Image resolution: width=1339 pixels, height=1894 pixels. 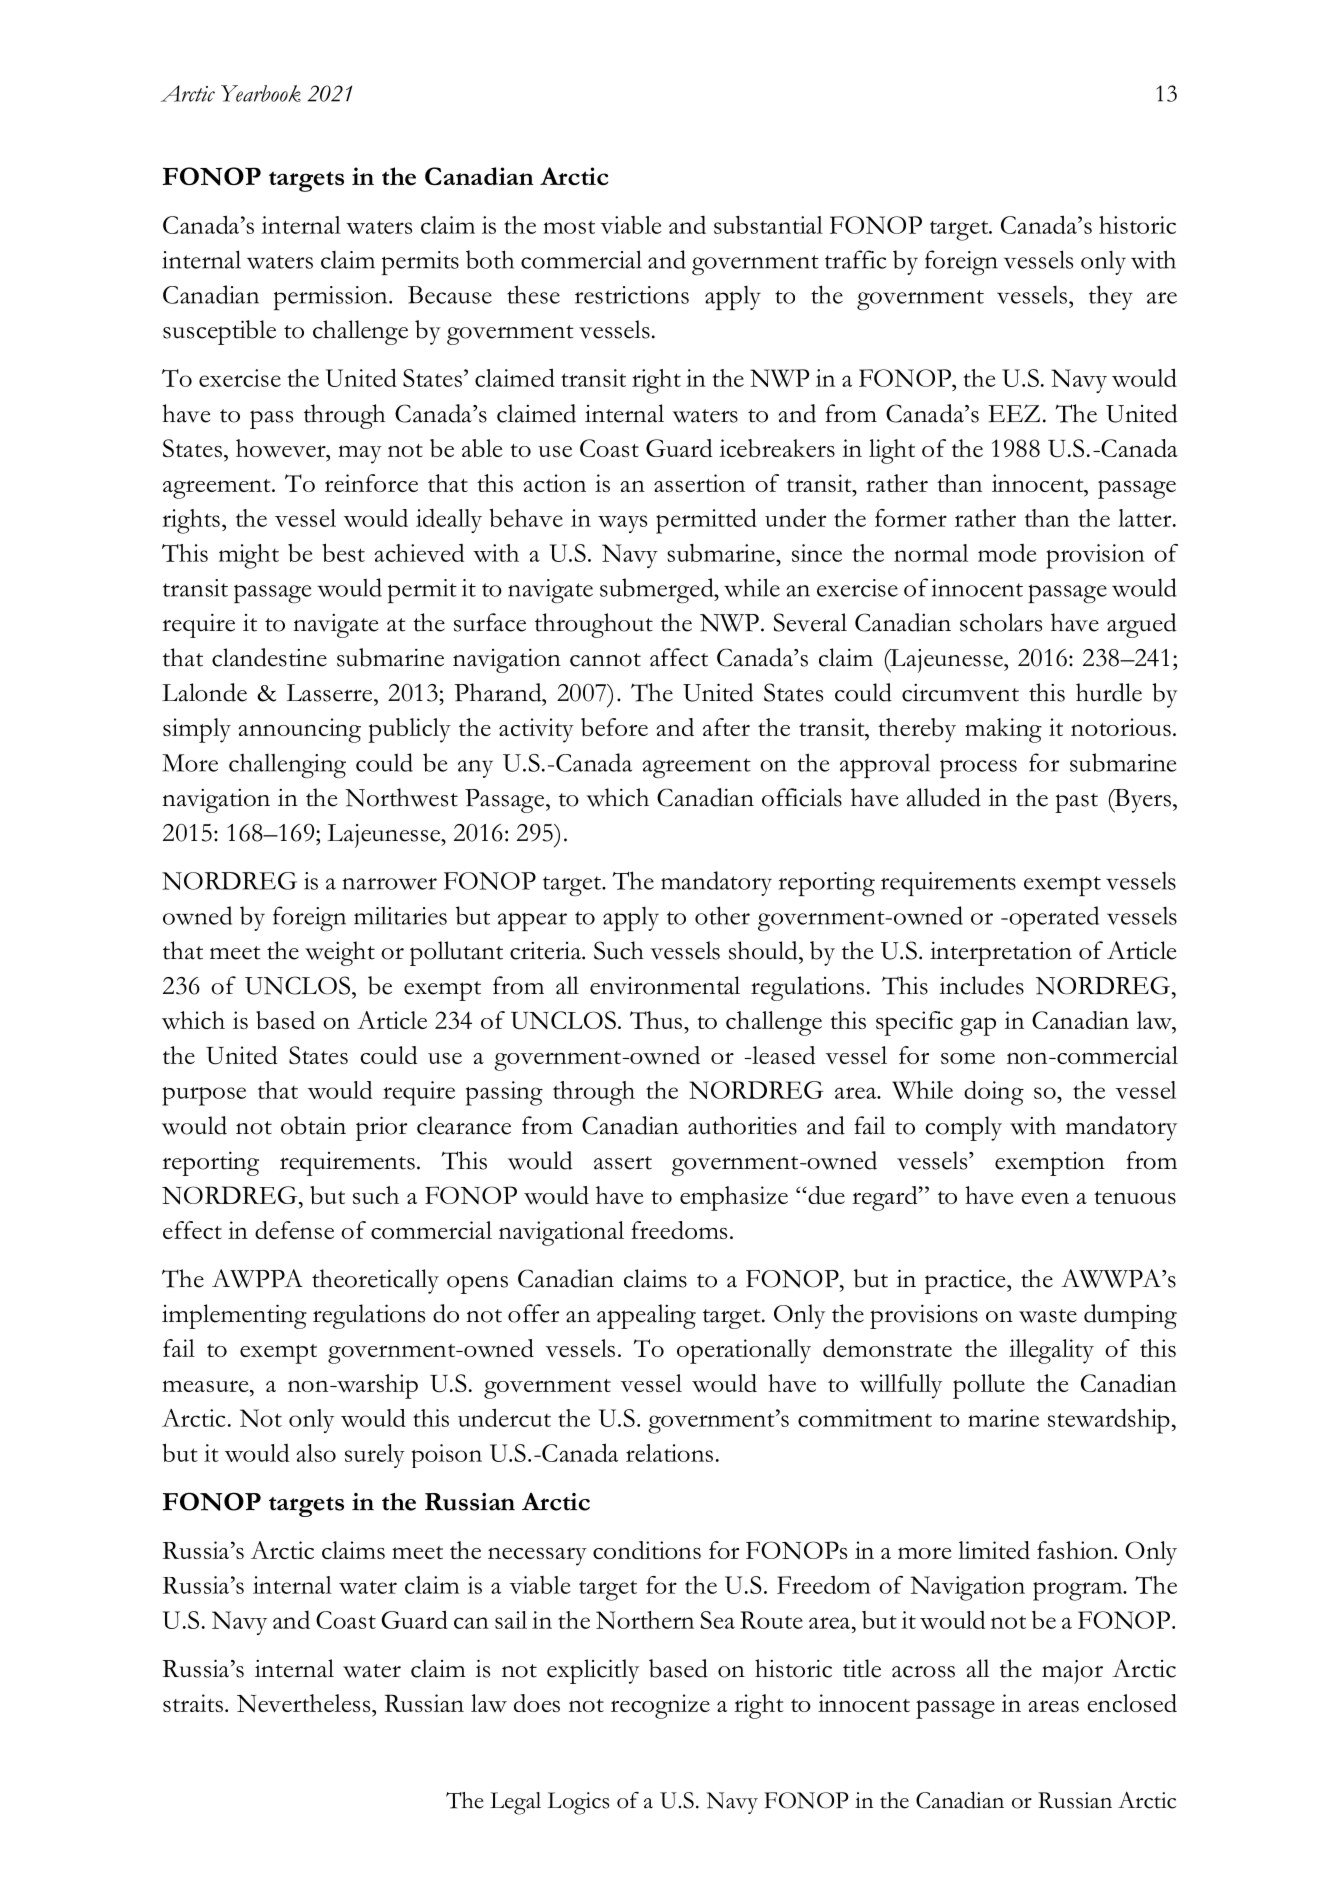 What do you see at coordinates (261, 93) in the document?
I see `Yearbook` at bounding box center [261, 93].
